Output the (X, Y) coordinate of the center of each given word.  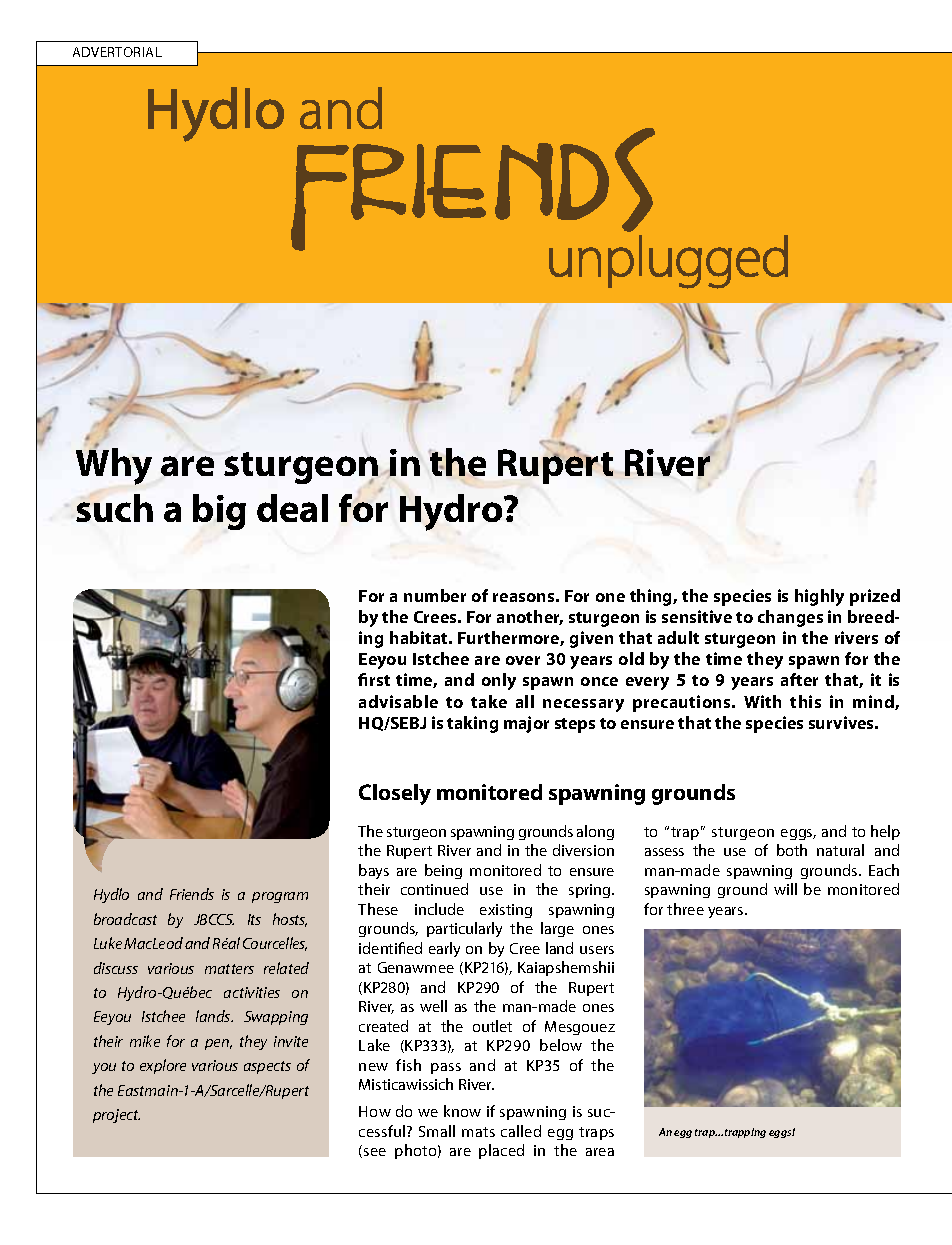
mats (478, 1132)
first (374, 679)
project (116, 1116)
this (805, 701)
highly (819, 597)
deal (292, 508)
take (489, 701)
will (785, 889)
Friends (192, 894)
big (219, 512)
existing (506, 911)
